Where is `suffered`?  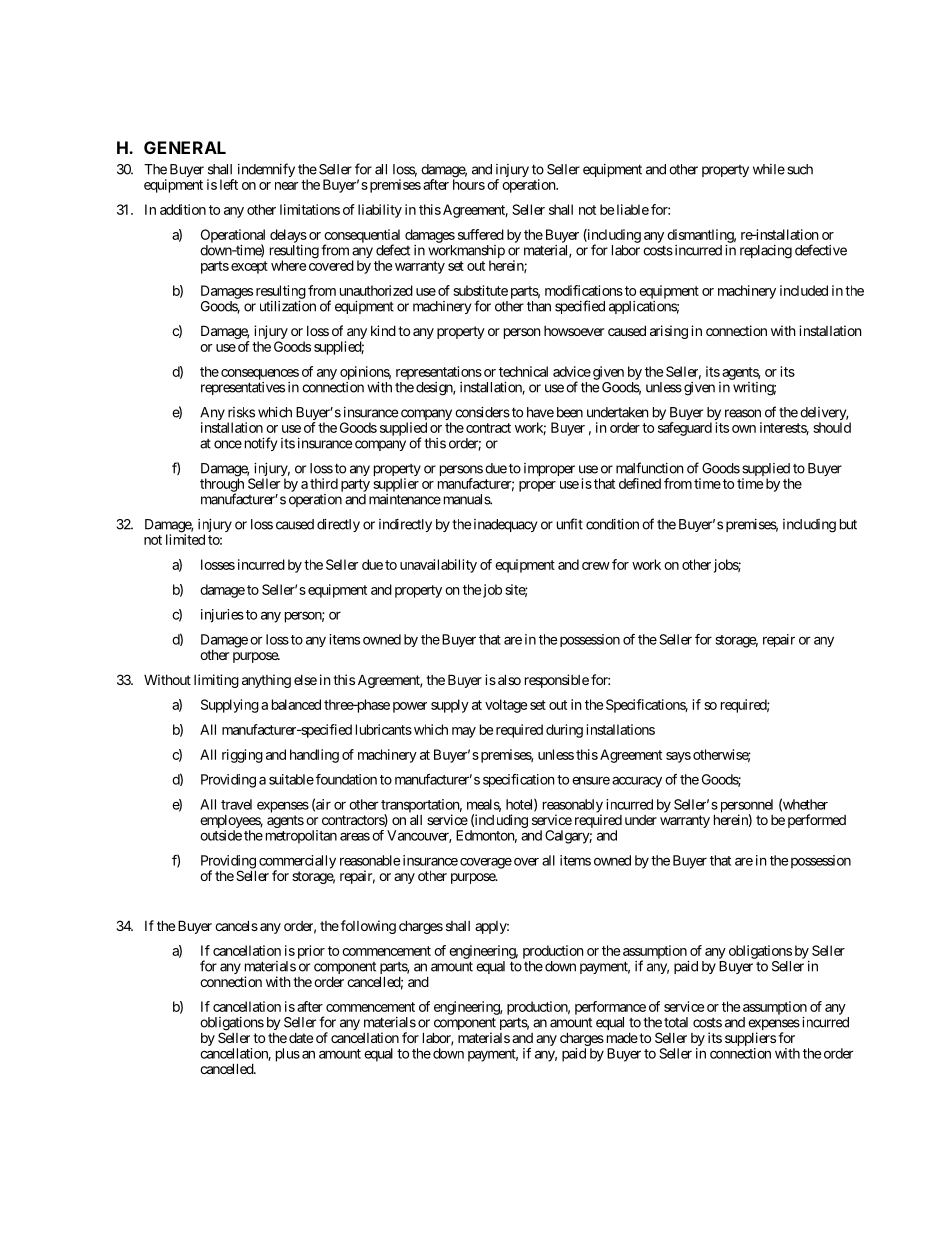 suffered is located at coordinates (481, 234).
